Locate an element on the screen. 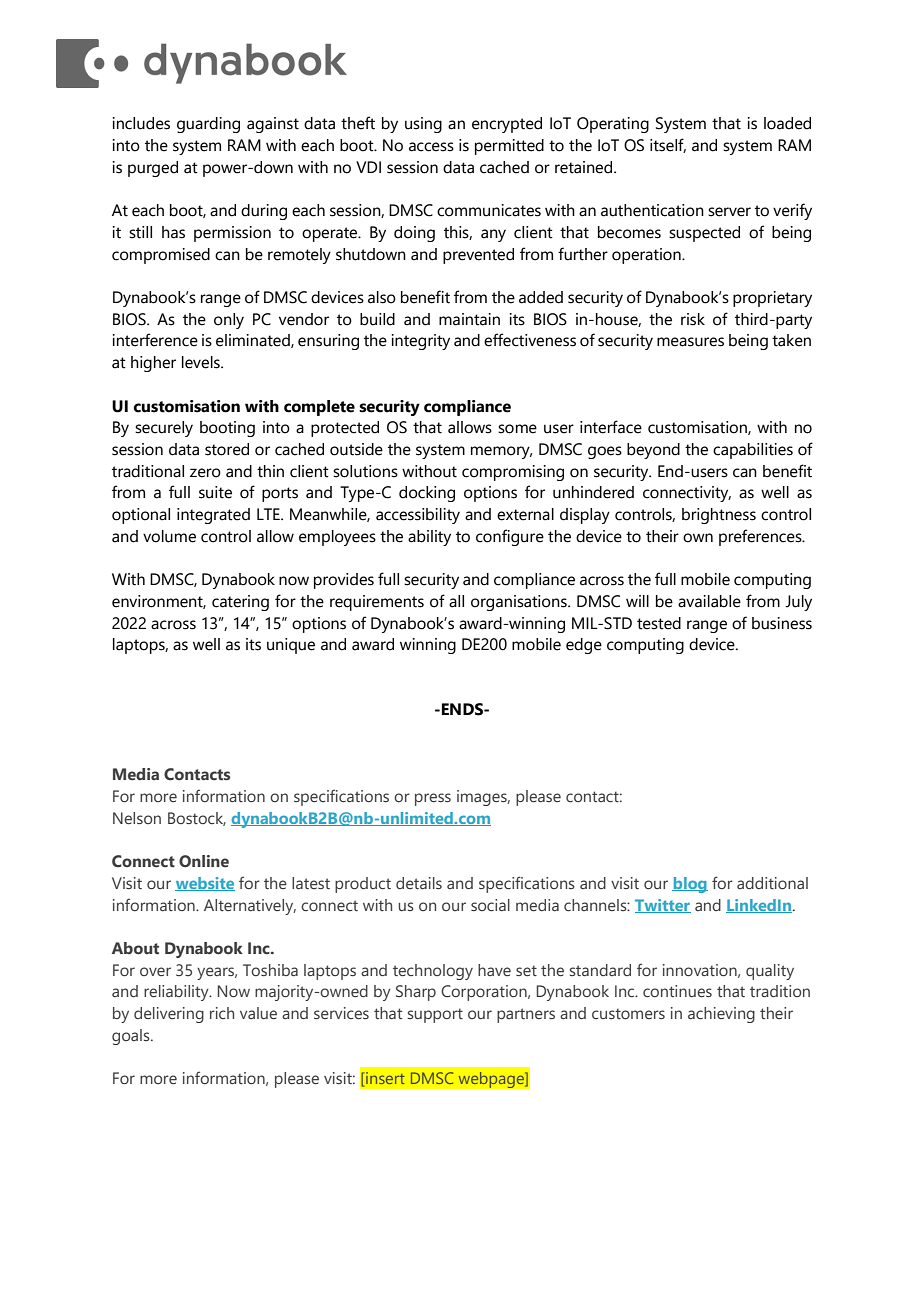 Image resolution: width=924 pixels, height=1308 pixels. edge is located at coordinates (584, 646).
